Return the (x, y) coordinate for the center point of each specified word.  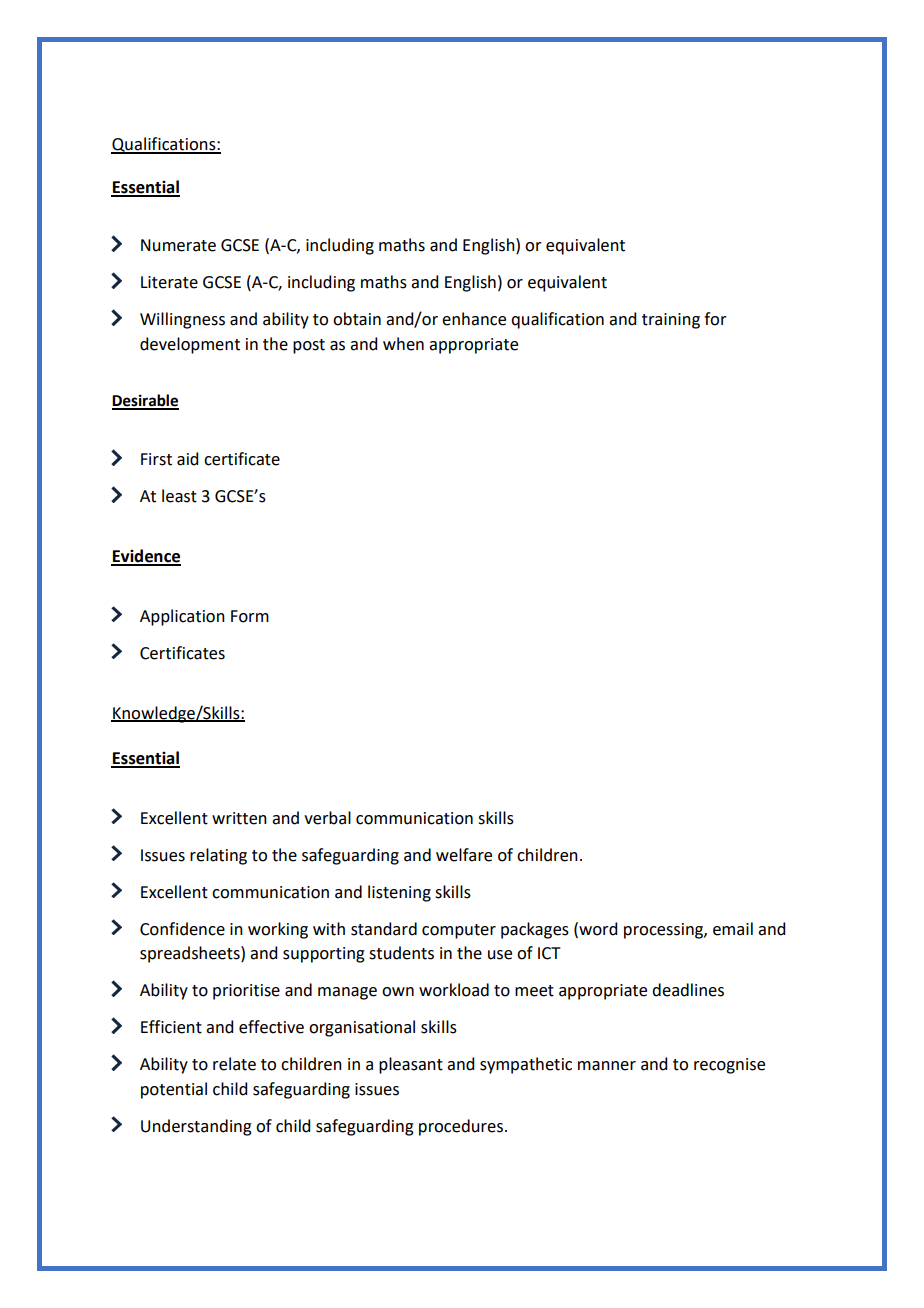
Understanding (196, 1127)
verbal (327, 818)
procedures (461, 1127)
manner (607, 1066)
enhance (474, 319)
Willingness (182, 320)
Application (182, 617)
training (671, 321)
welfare (464, 855)
